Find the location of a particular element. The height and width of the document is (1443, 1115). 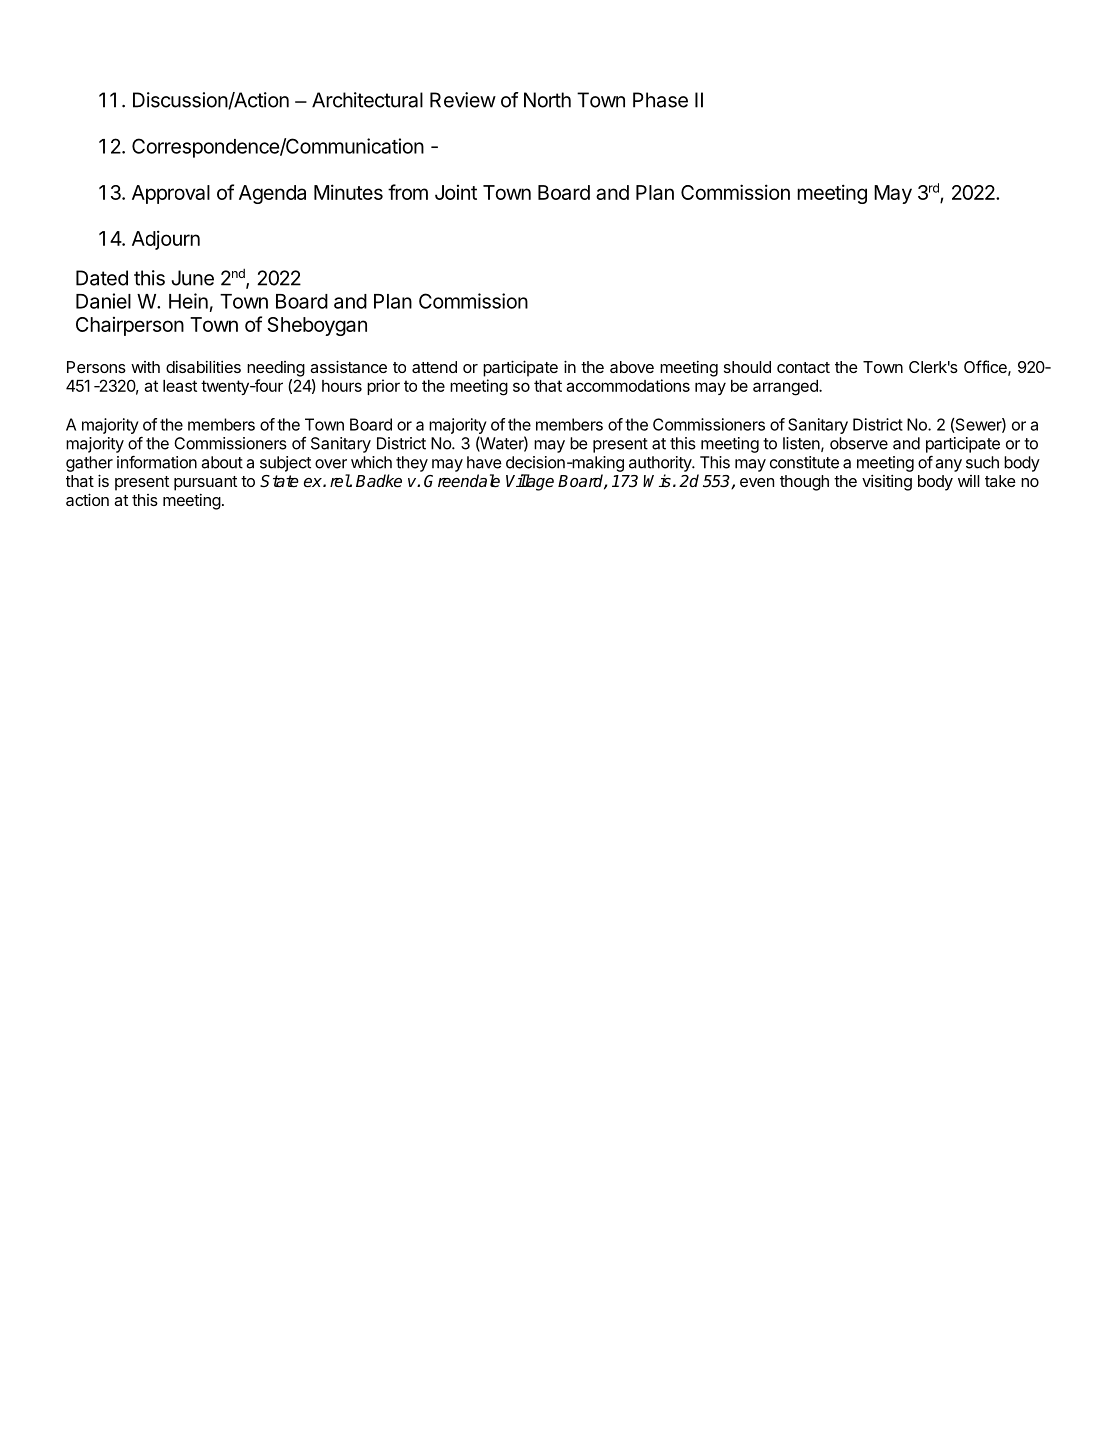

about is located at coordinates (222, 462).
